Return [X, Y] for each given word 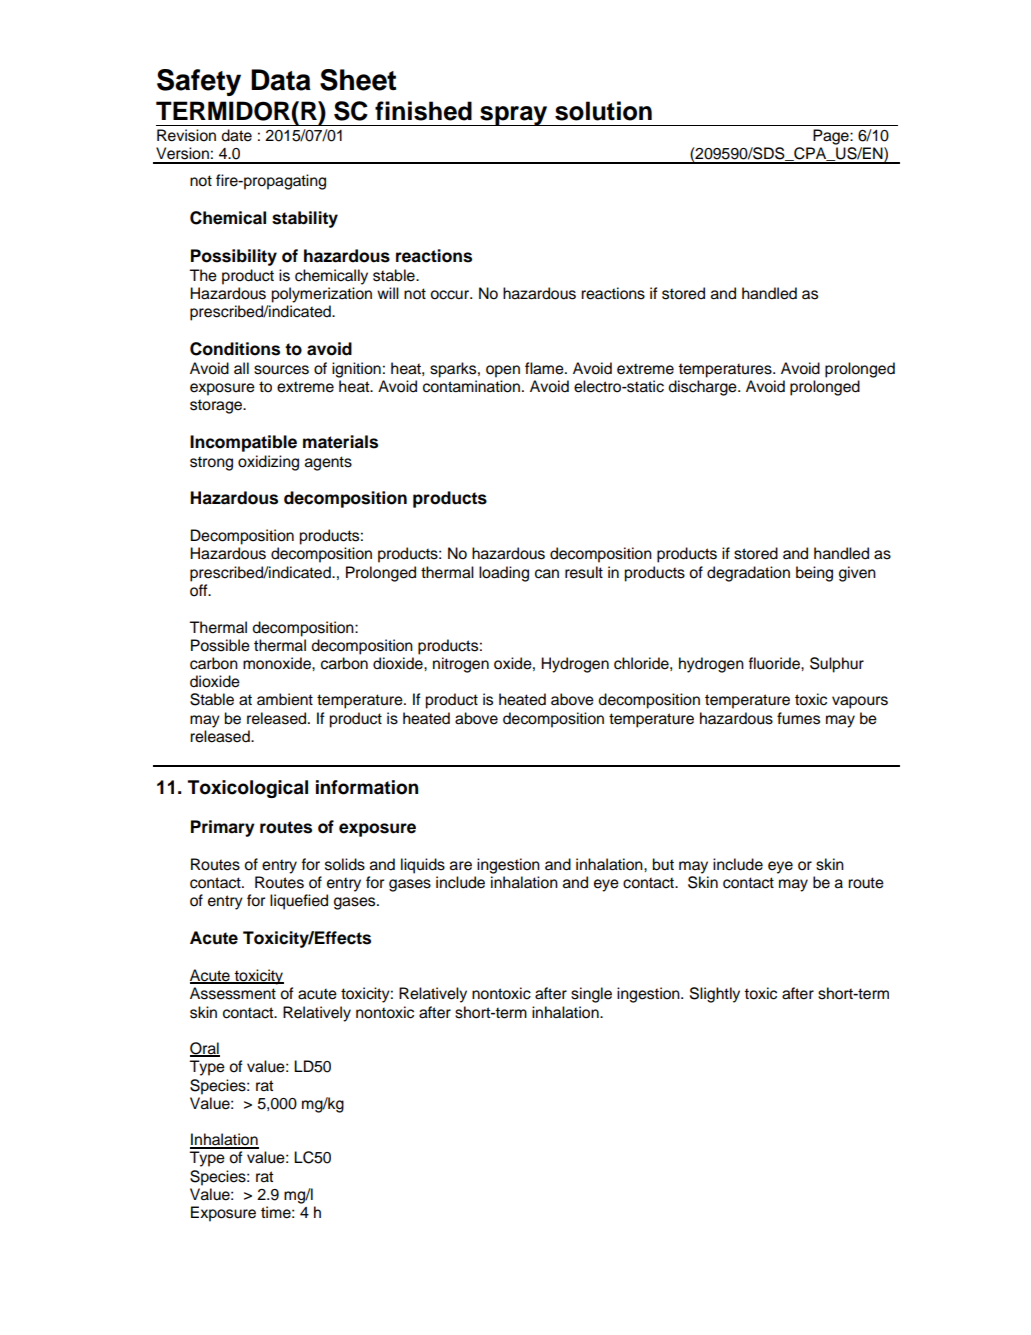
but [663, 864]
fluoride [775, 663]
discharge [703, 388]
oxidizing [268, 463]
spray [514, 116]
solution [603, 111]
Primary [223, 828]
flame [545, 368]
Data [281, 80]
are [461, 866]
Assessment [233, 993]
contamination [471, 386]
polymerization [321, 295]
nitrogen [461, 665]
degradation [748, 574]
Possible [220, 645]
